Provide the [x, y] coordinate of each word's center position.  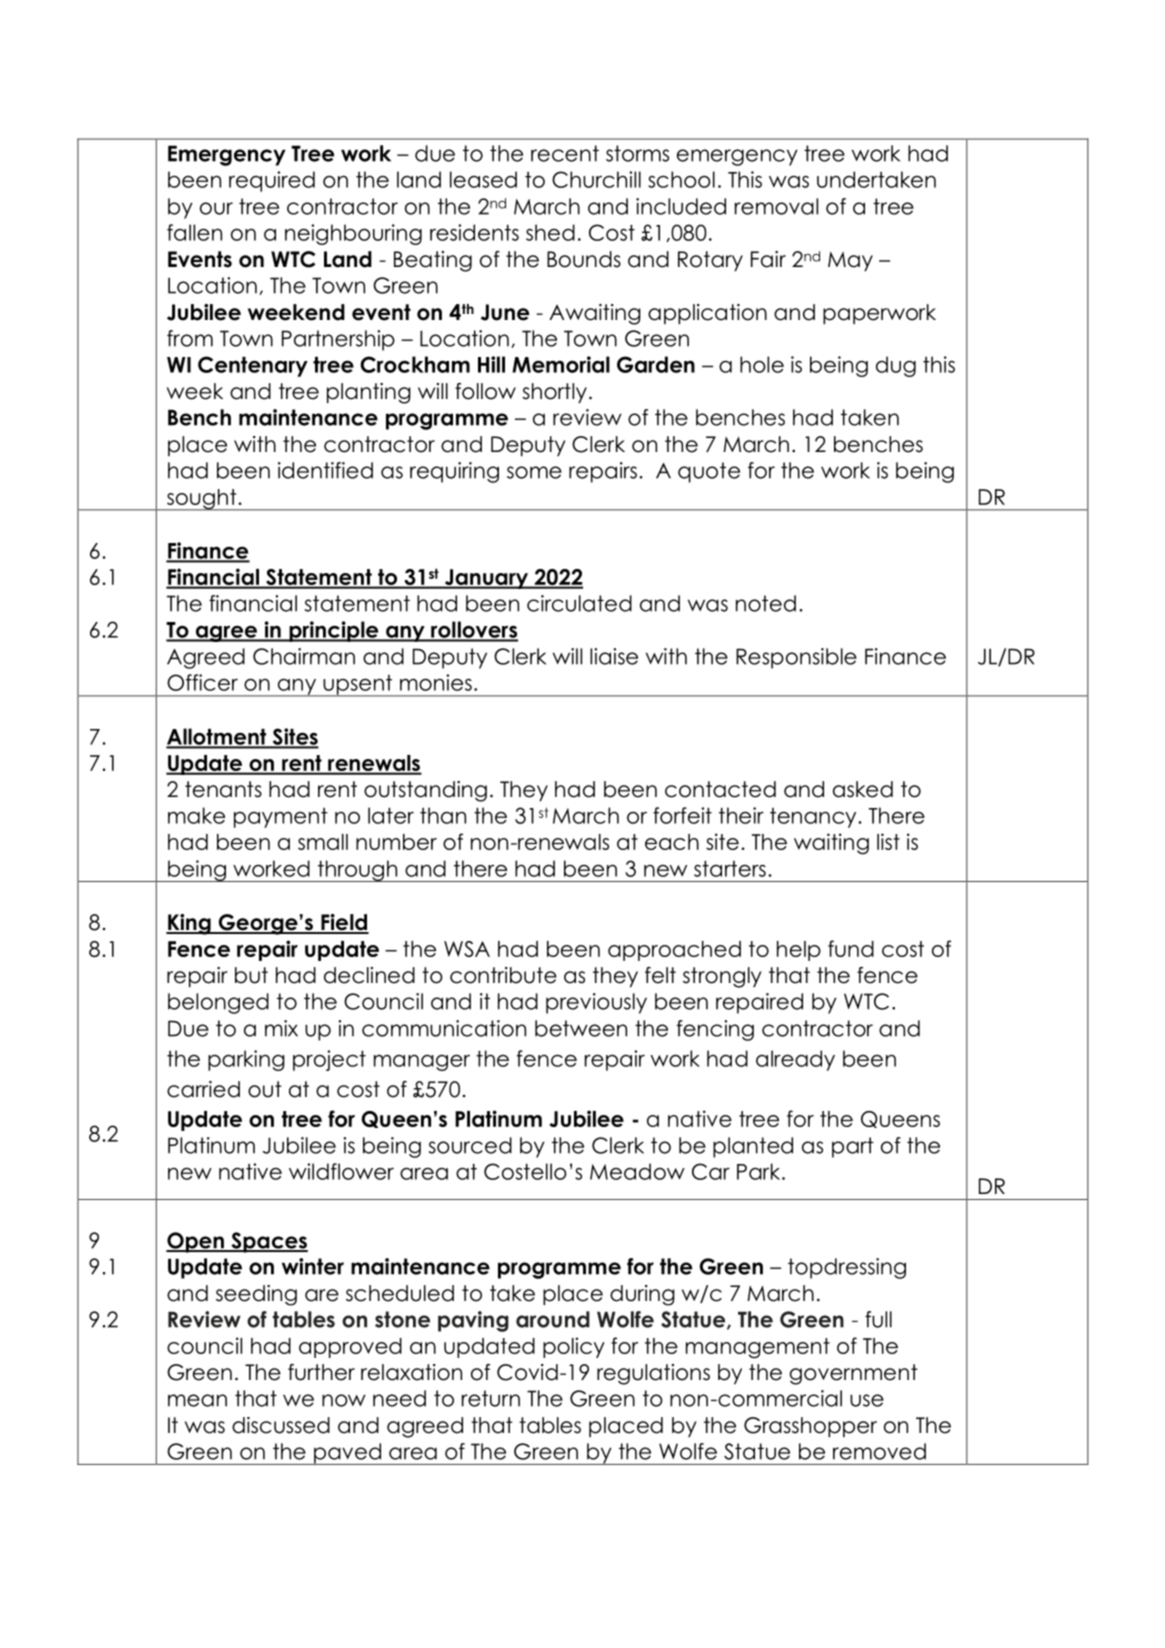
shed [550, 232]
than [443, 815]
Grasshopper [810, 1427]
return [491, 1398]
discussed [281, 1425]
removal [776, 206]
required [272, 181]
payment [281, 818]
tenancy [814, 818]
